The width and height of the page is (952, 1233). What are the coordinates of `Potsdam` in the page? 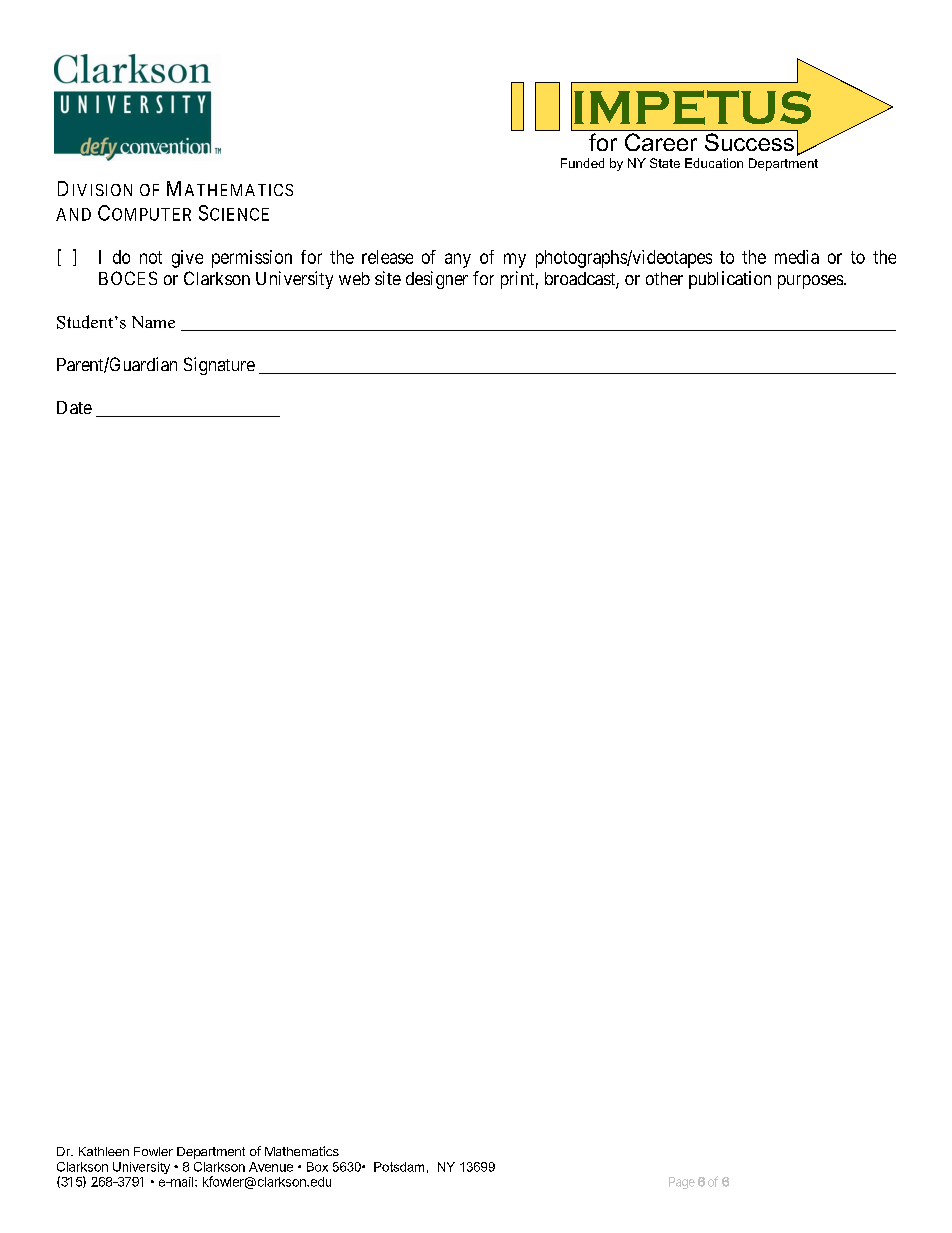 It's located at (399, 1167).
